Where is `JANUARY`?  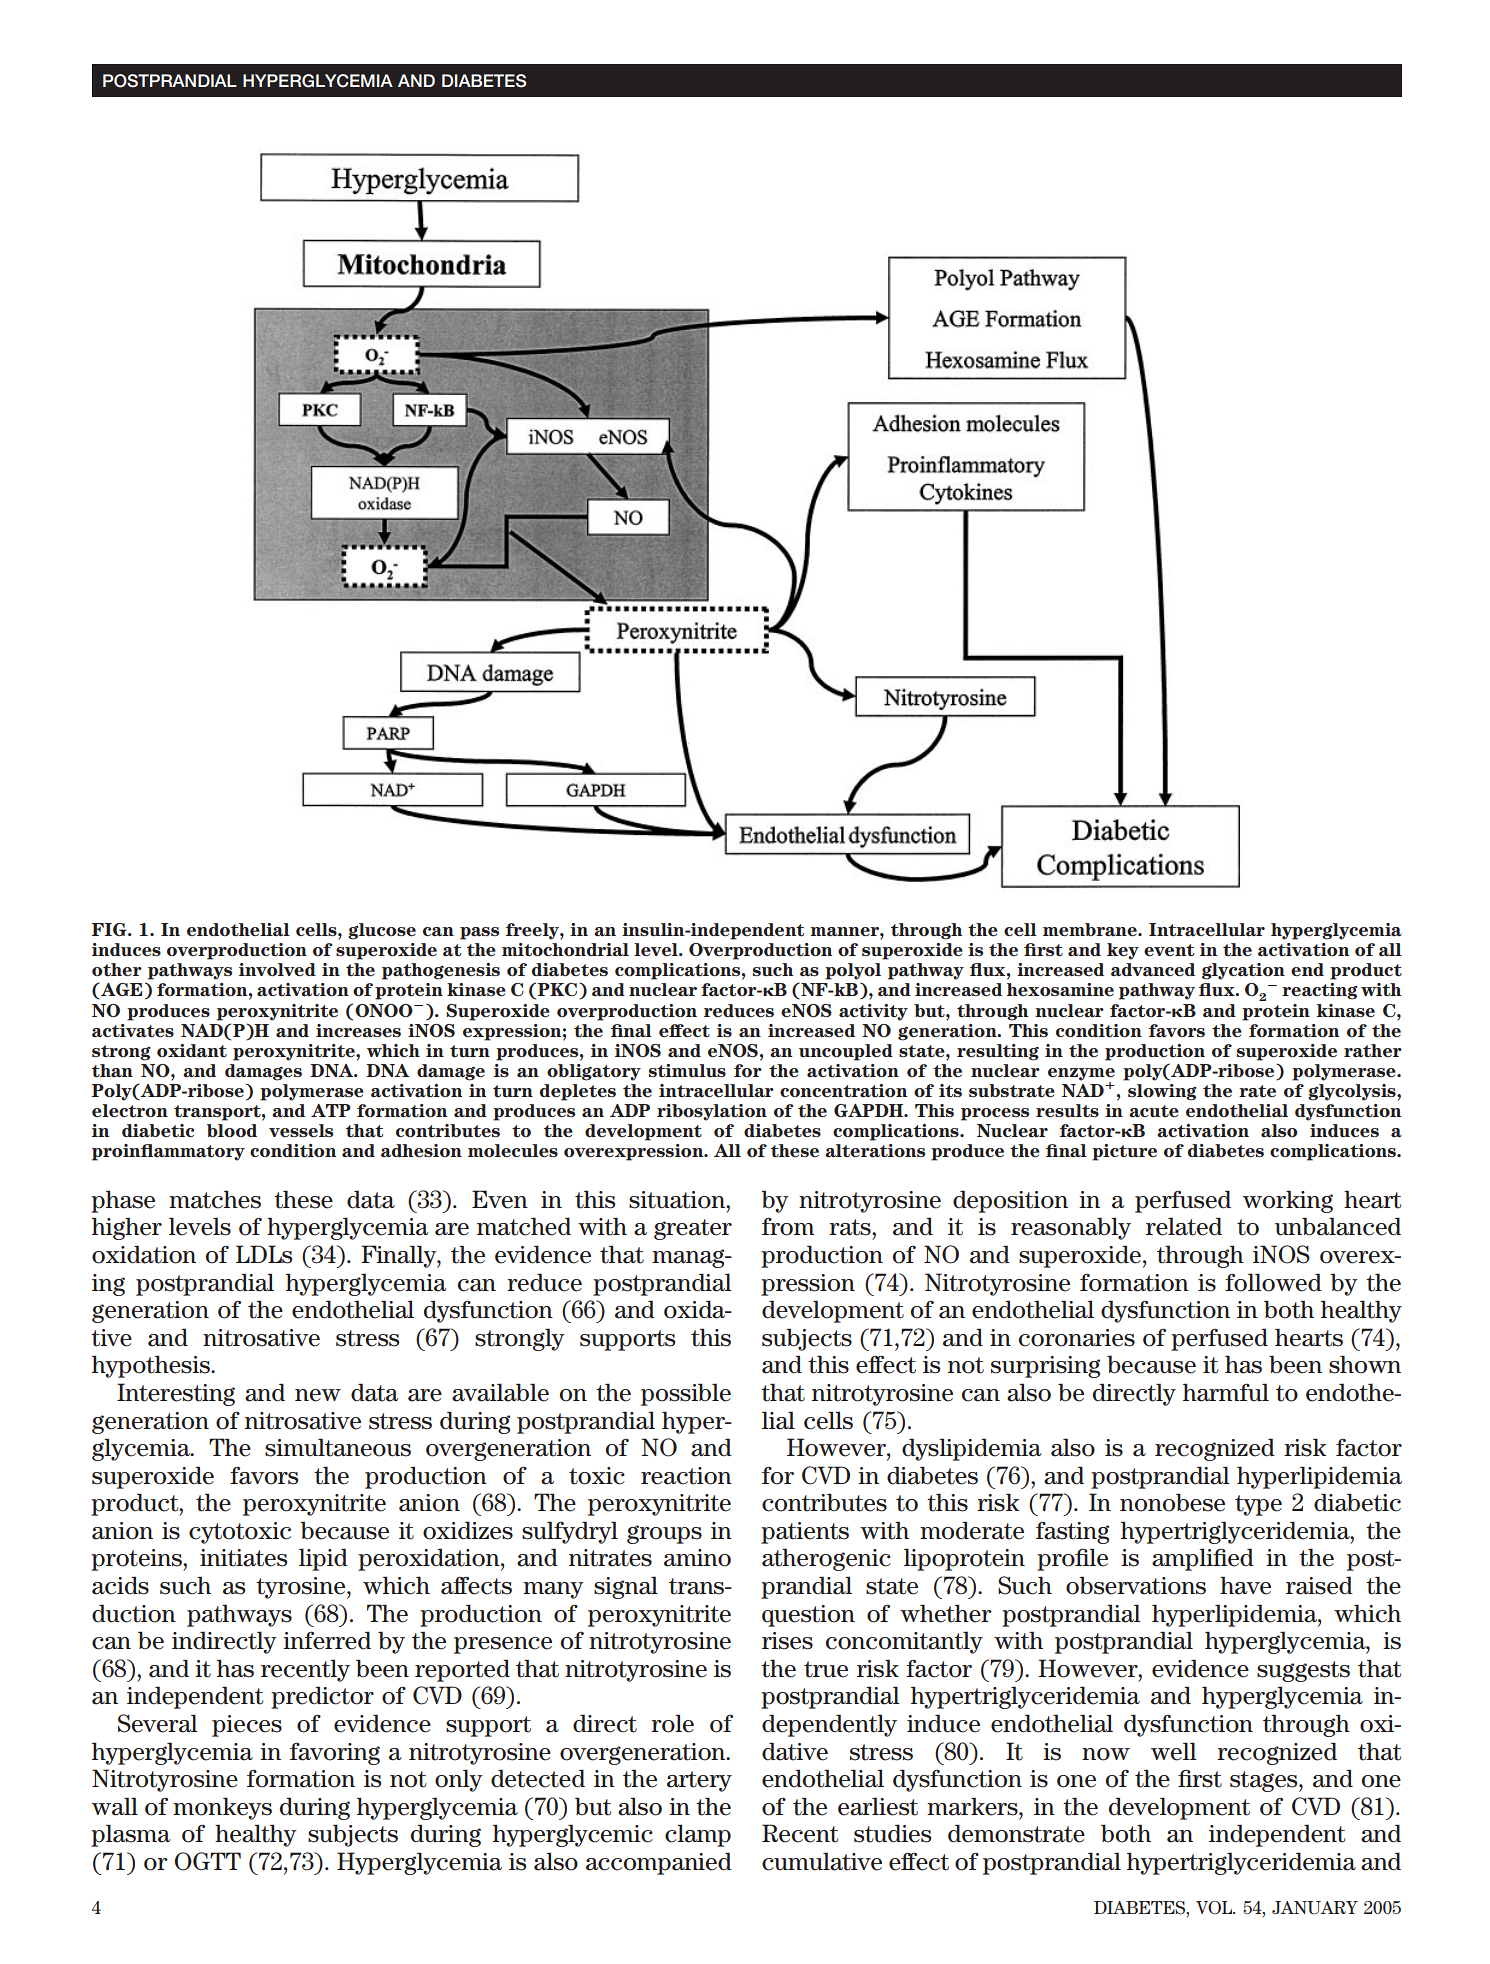 JANUARY is located at coordinates (1315, 1908).
